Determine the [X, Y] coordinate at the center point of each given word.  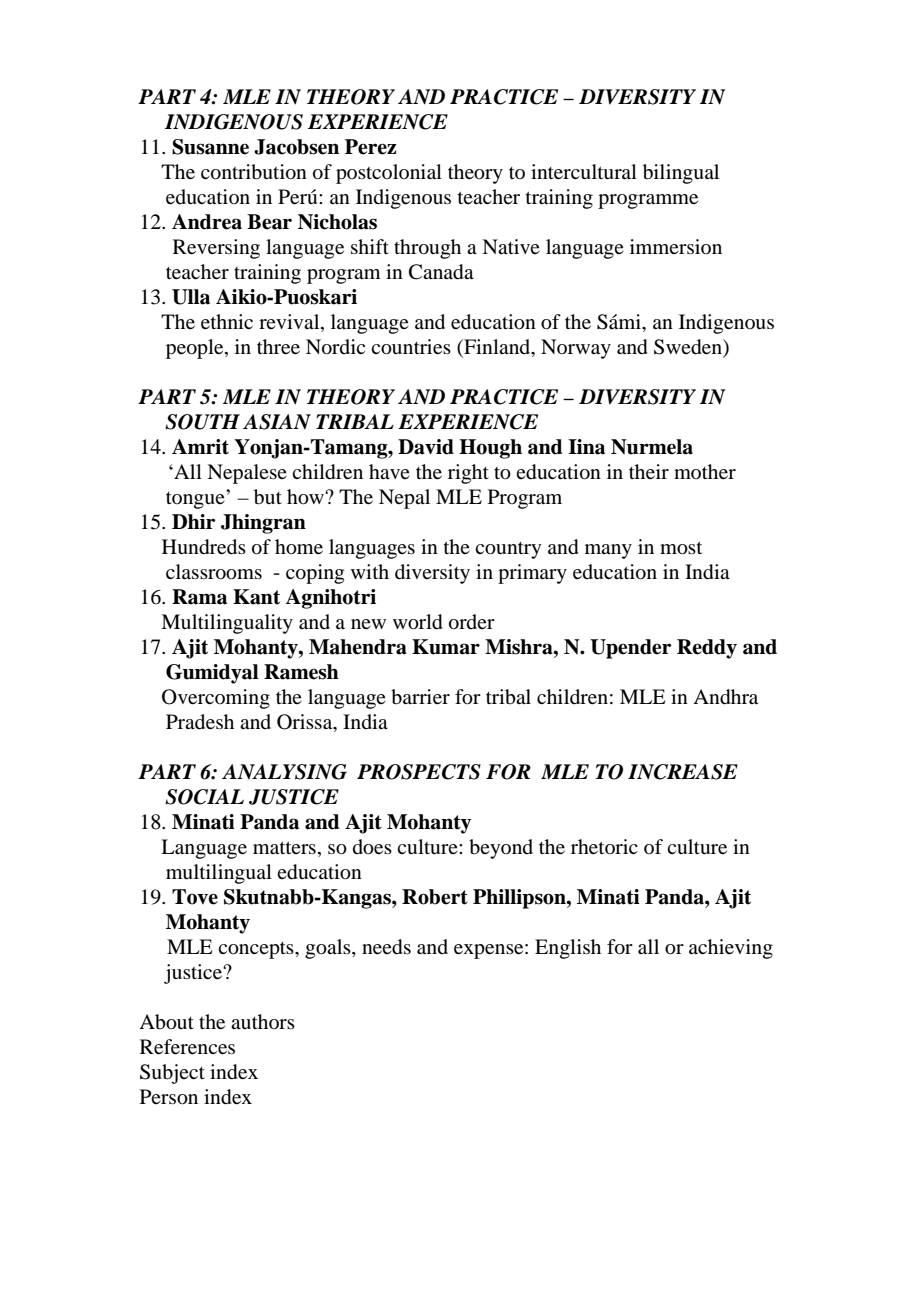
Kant [256, 597]
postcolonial [389, 174]
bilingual [681, 174]
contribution [254, 172]
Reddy [707, 649]
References [187, 1047]
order [472, 622]
